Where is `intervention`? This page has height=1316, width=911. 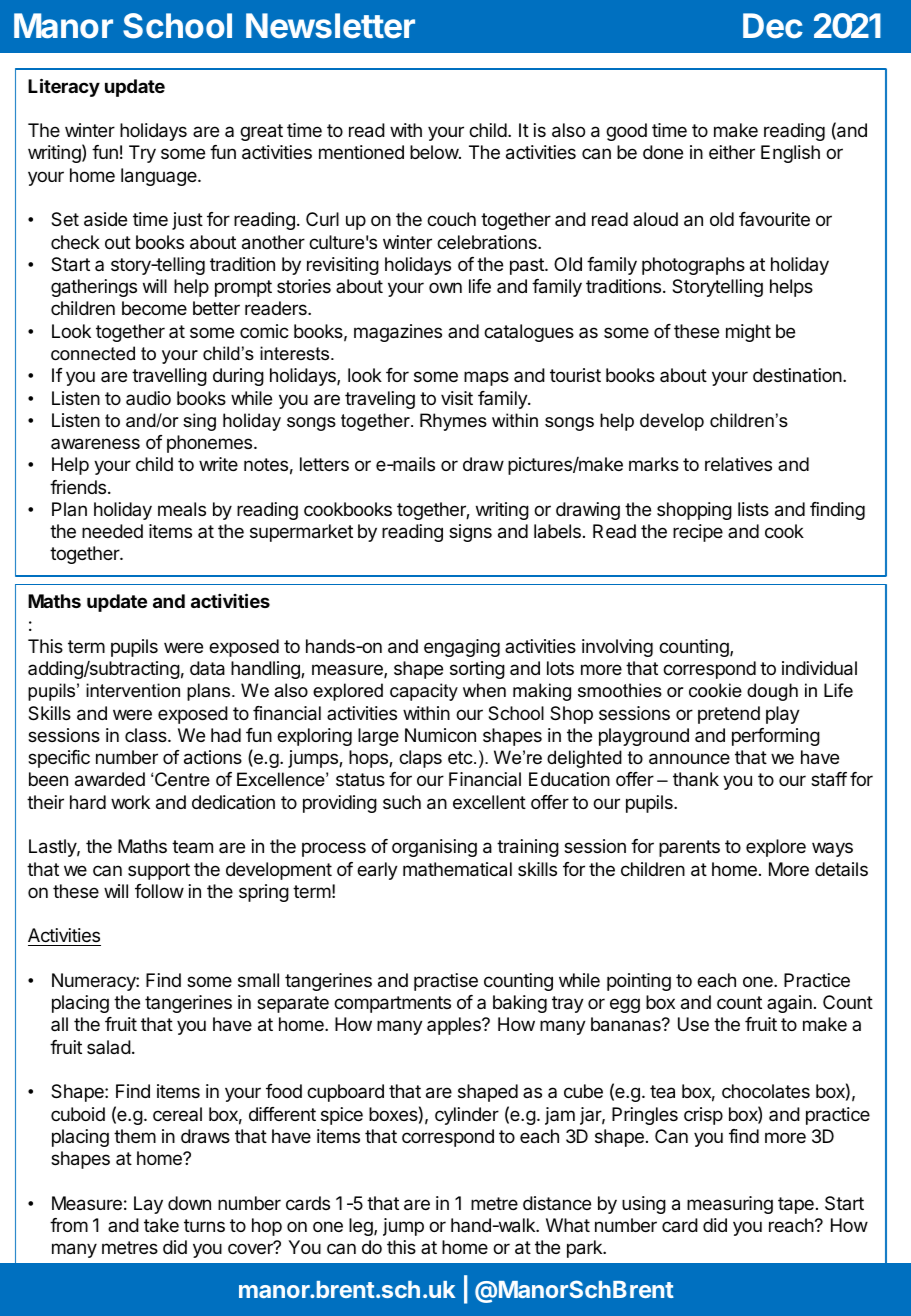
intervention is located at coordinates (133, 690).
